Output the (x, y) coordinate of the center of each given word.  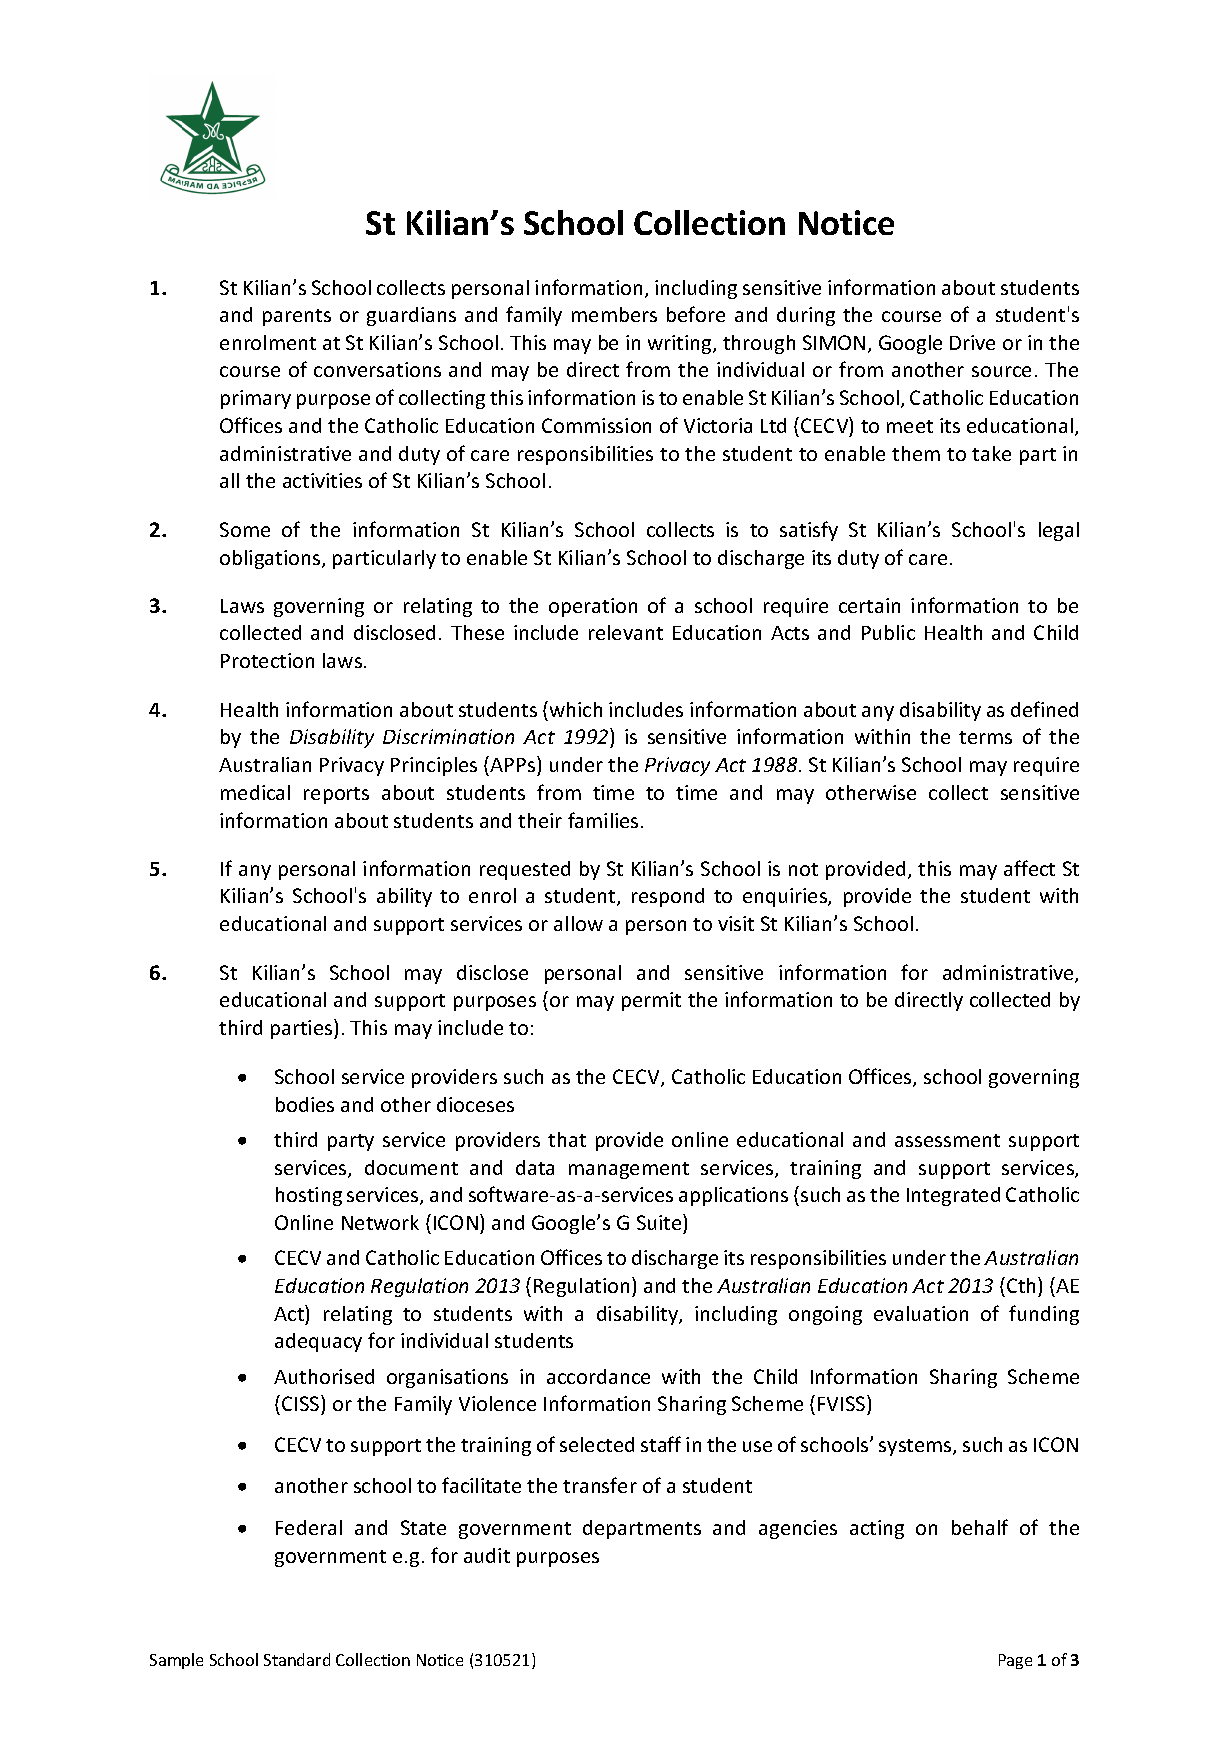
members (614, 314)
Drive (972, 342)
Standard (297, 1659)
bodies (305, 1104)
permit (651, 1001)
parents (297, 317)
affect (1029, 868)
